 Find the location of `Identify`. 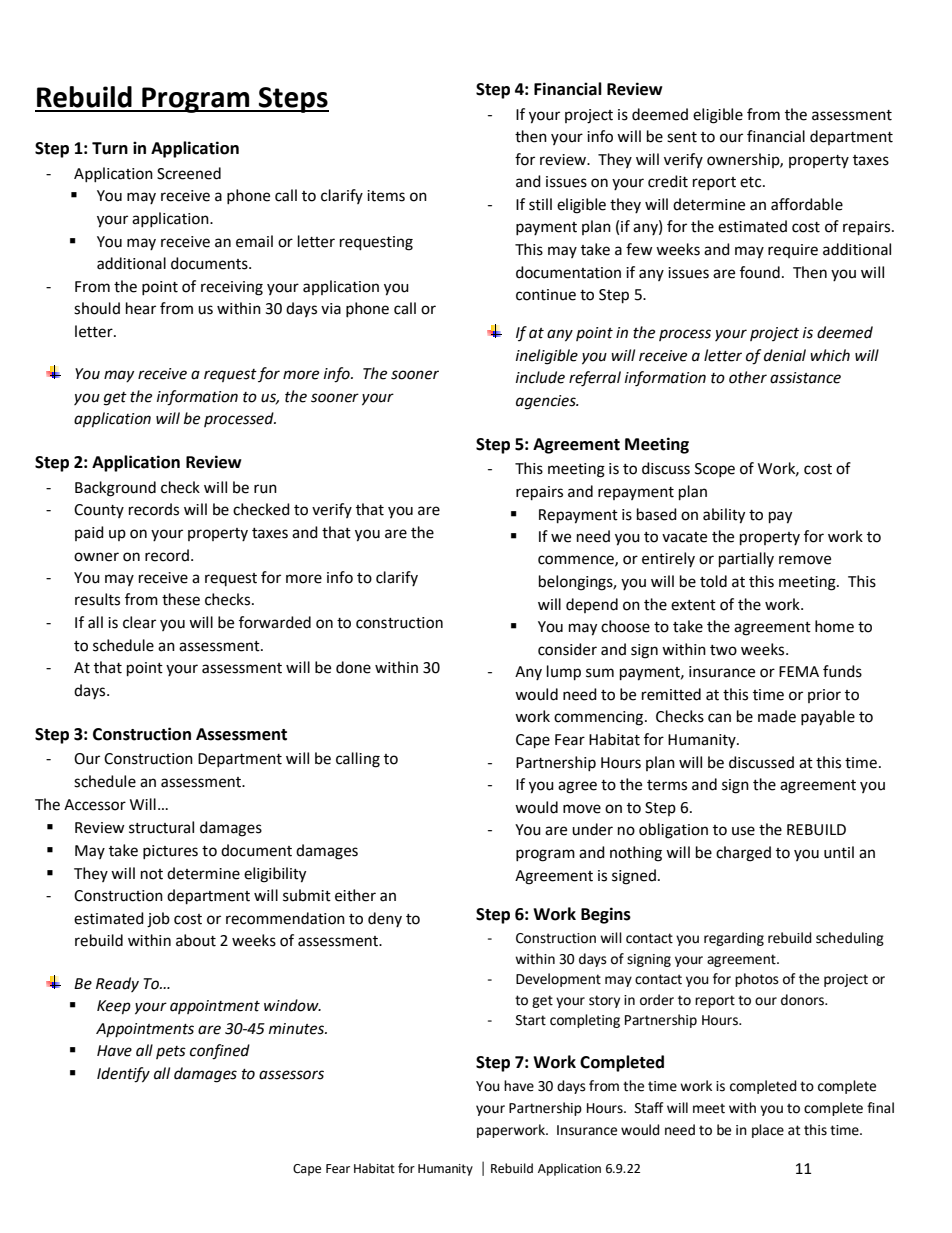

Identify is located at coordinates (123, 1075).
